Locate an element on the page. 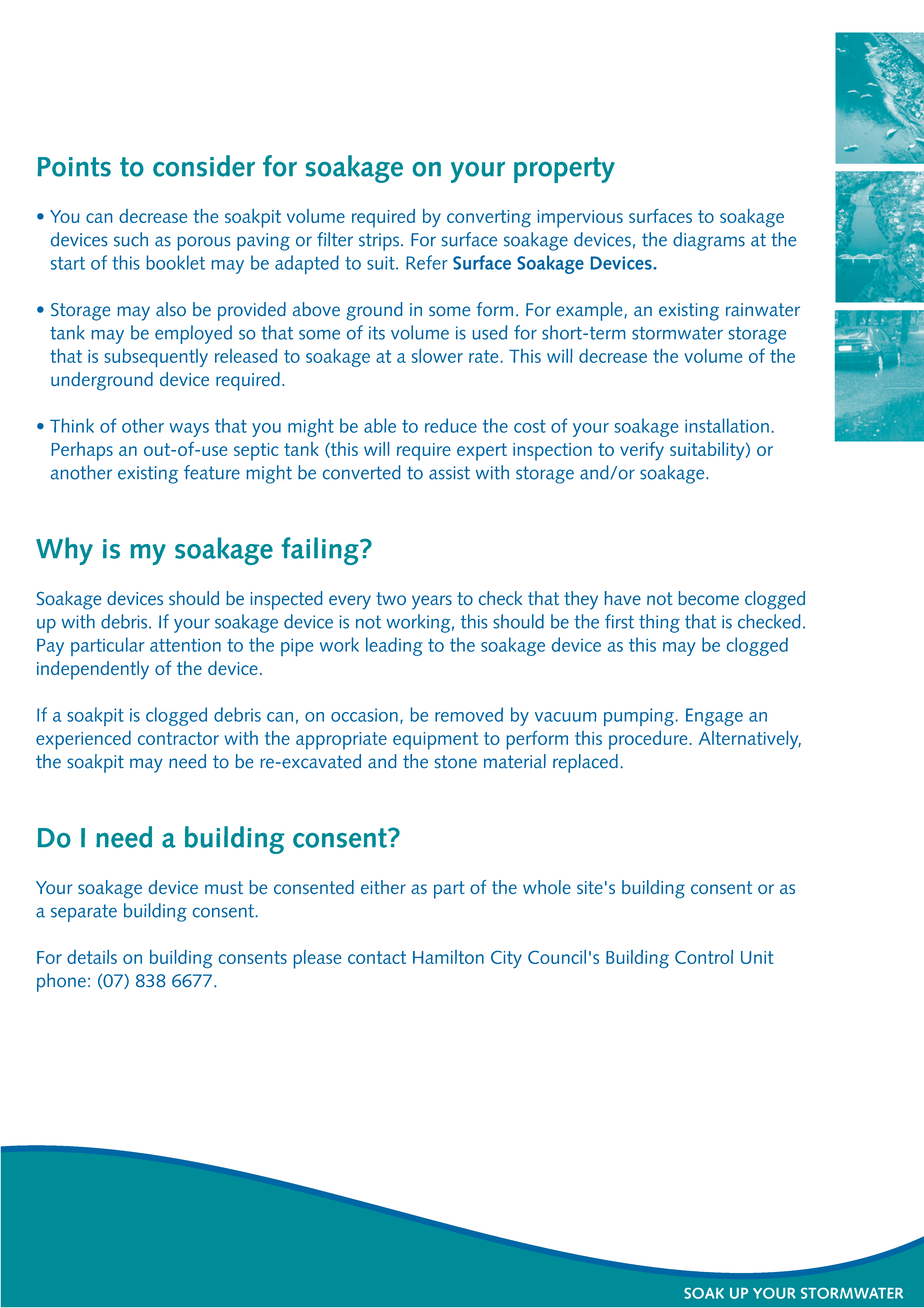  stone is located at coordinates (456, 762).
